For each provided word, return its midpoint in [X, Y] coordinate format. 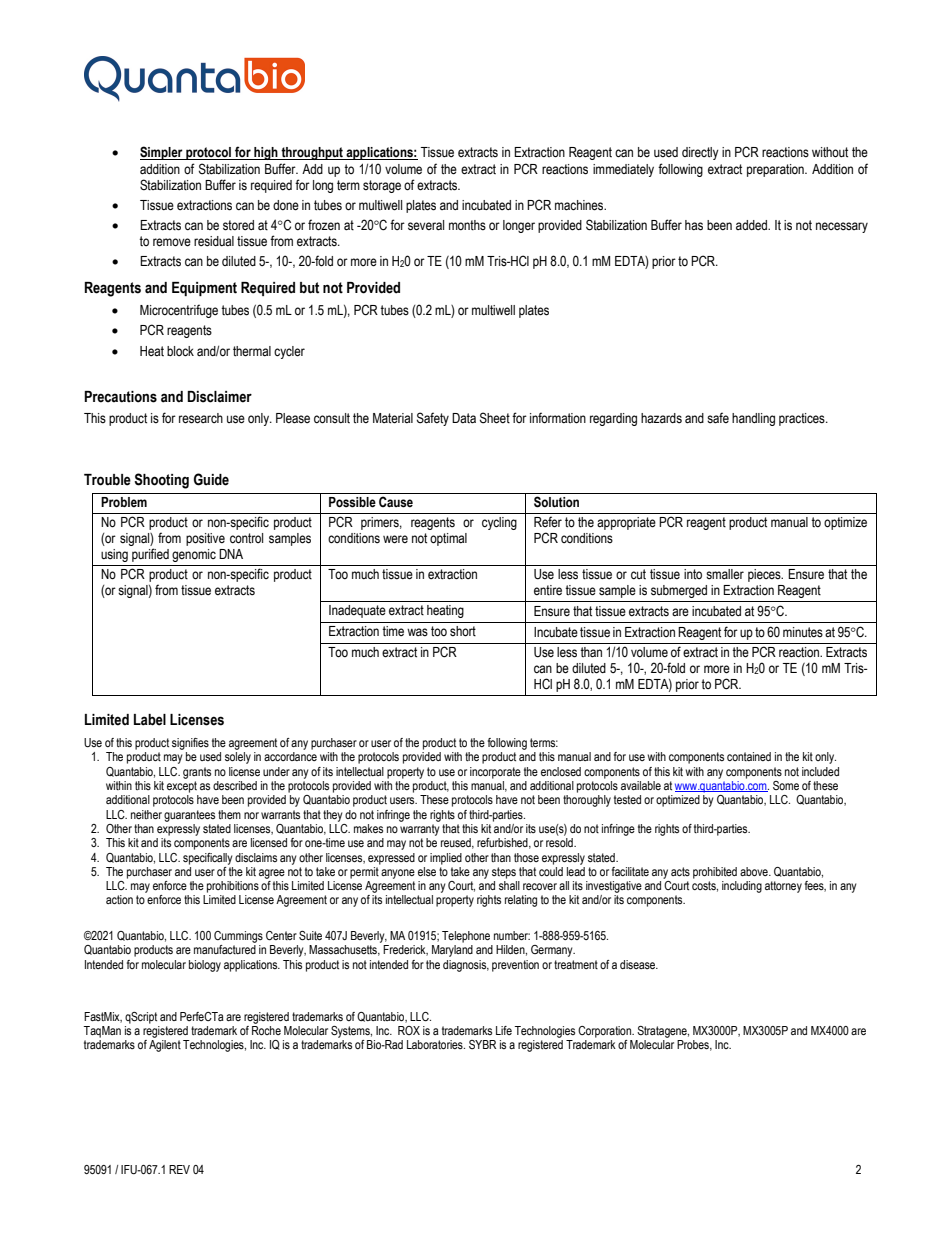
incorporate [495, 773]
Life [504, 1030]
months [467, 225]
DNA [231, 554]
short [463, 631]
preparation [776, 170]
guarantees [189, 816]
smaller [725, 574]
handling [753, 419]
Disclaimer [219, 397]
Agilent [165, 1046]
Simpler [162, 153]
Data [464, 418]
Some [786, 785]
